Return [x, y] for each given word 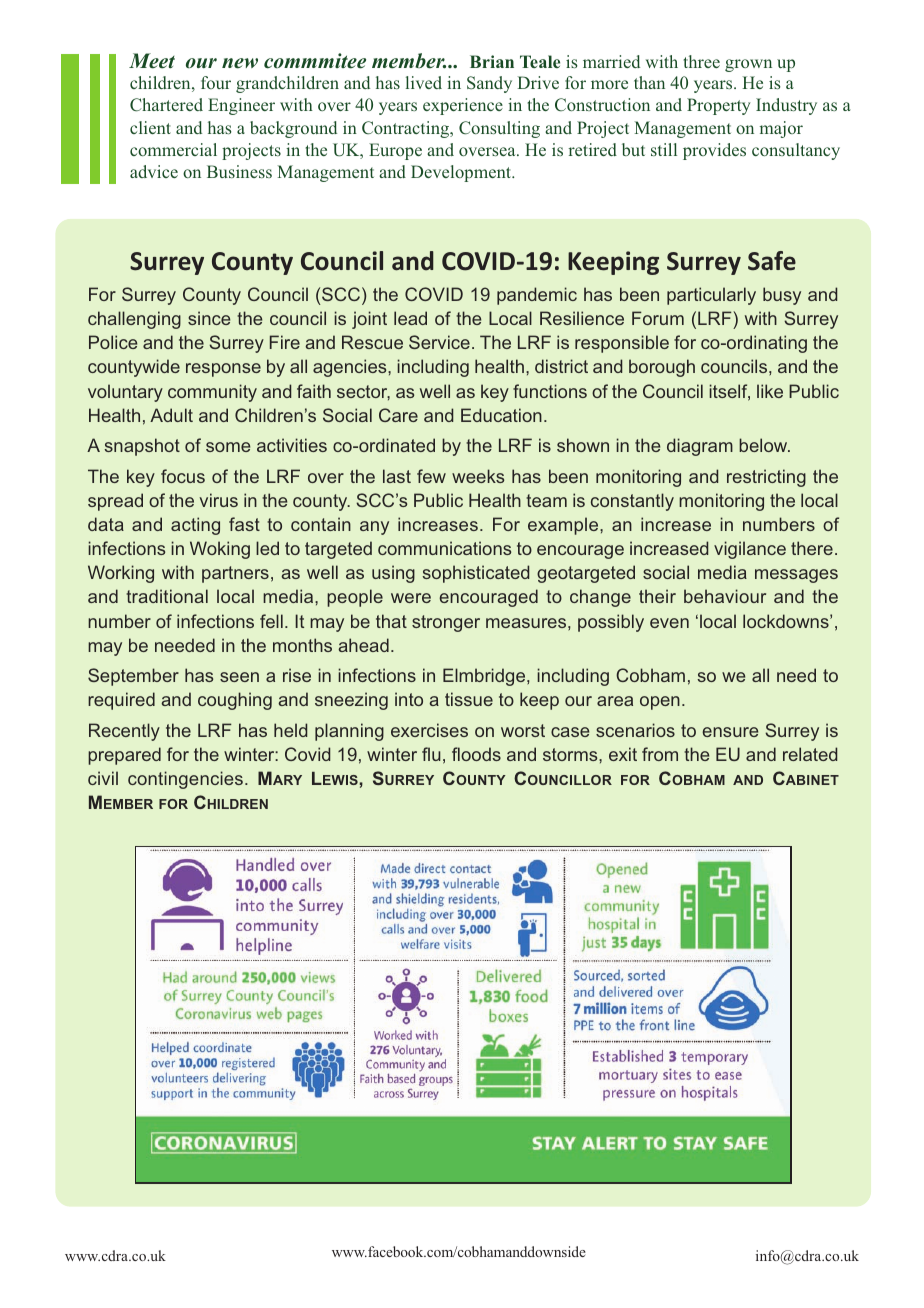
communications [444, 548]
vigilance [750, 550]
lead [410, 318]
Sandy [489, 84]
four [216, 82]
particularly [711, 296]
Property [719, 106]
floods [476, 754]
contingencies [187, 780]
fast [244, 524]
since [209, 318]
